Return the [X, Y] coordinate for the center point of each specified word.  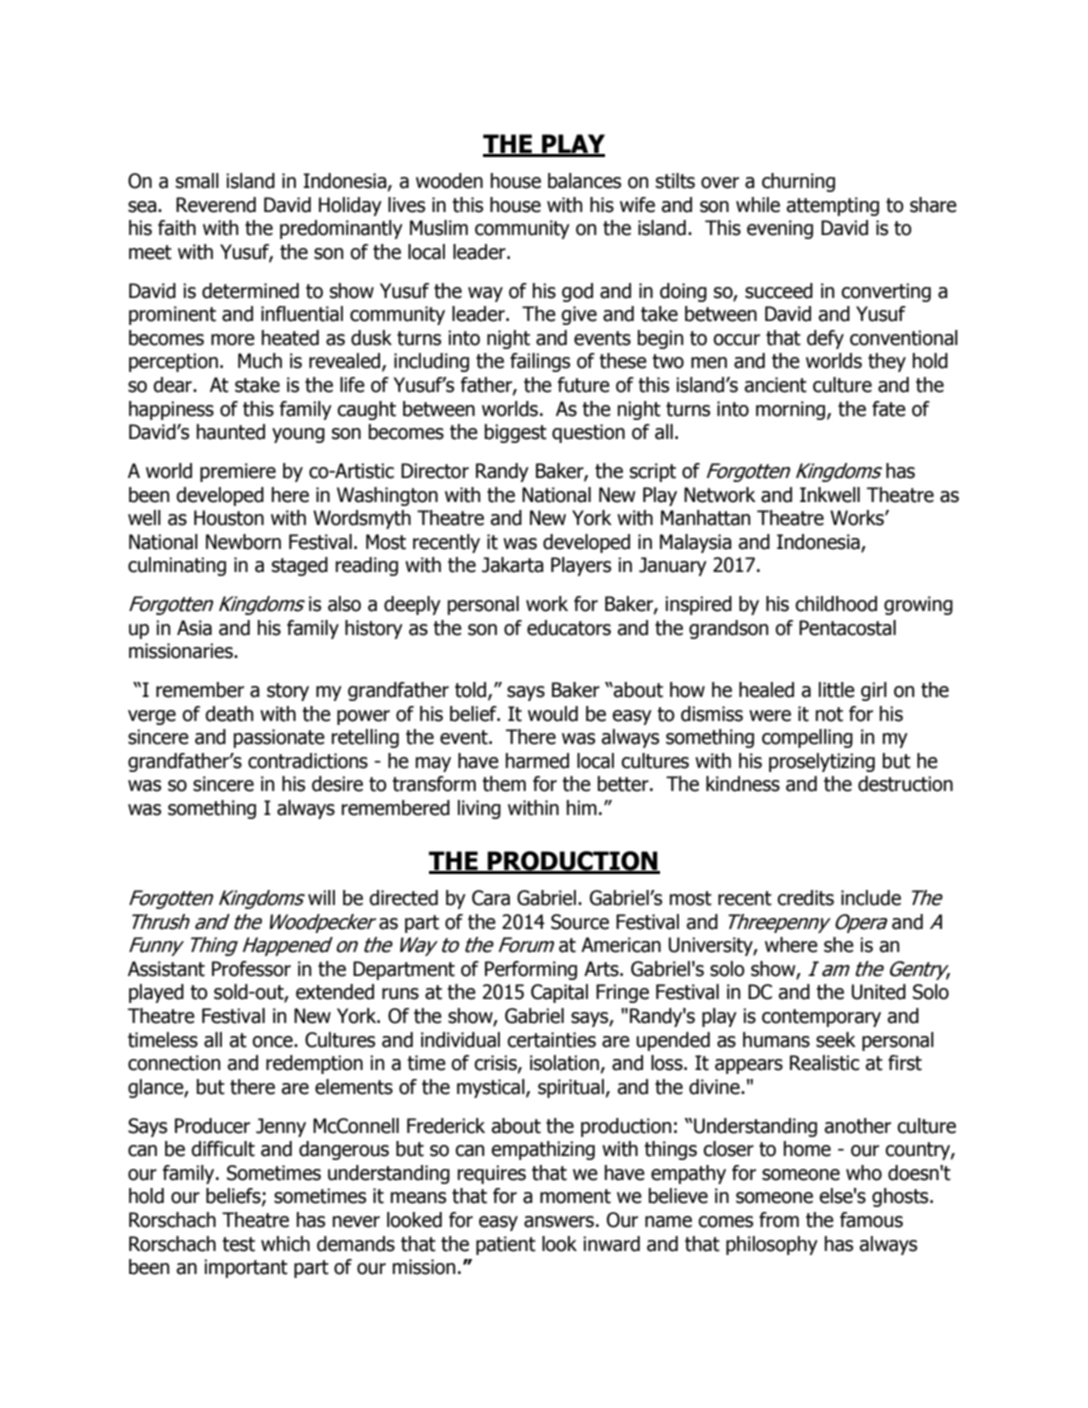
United [879, 992]
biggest [516, 433]
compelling [807, 738]
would [553, 714]
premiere [238, 472]
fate [889, 409]
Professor [251, 969]
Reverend [216, 205]
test [238, 1244]
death [229, 714]
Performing [531, 970]
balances [584, 181]
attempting [832, 206]
